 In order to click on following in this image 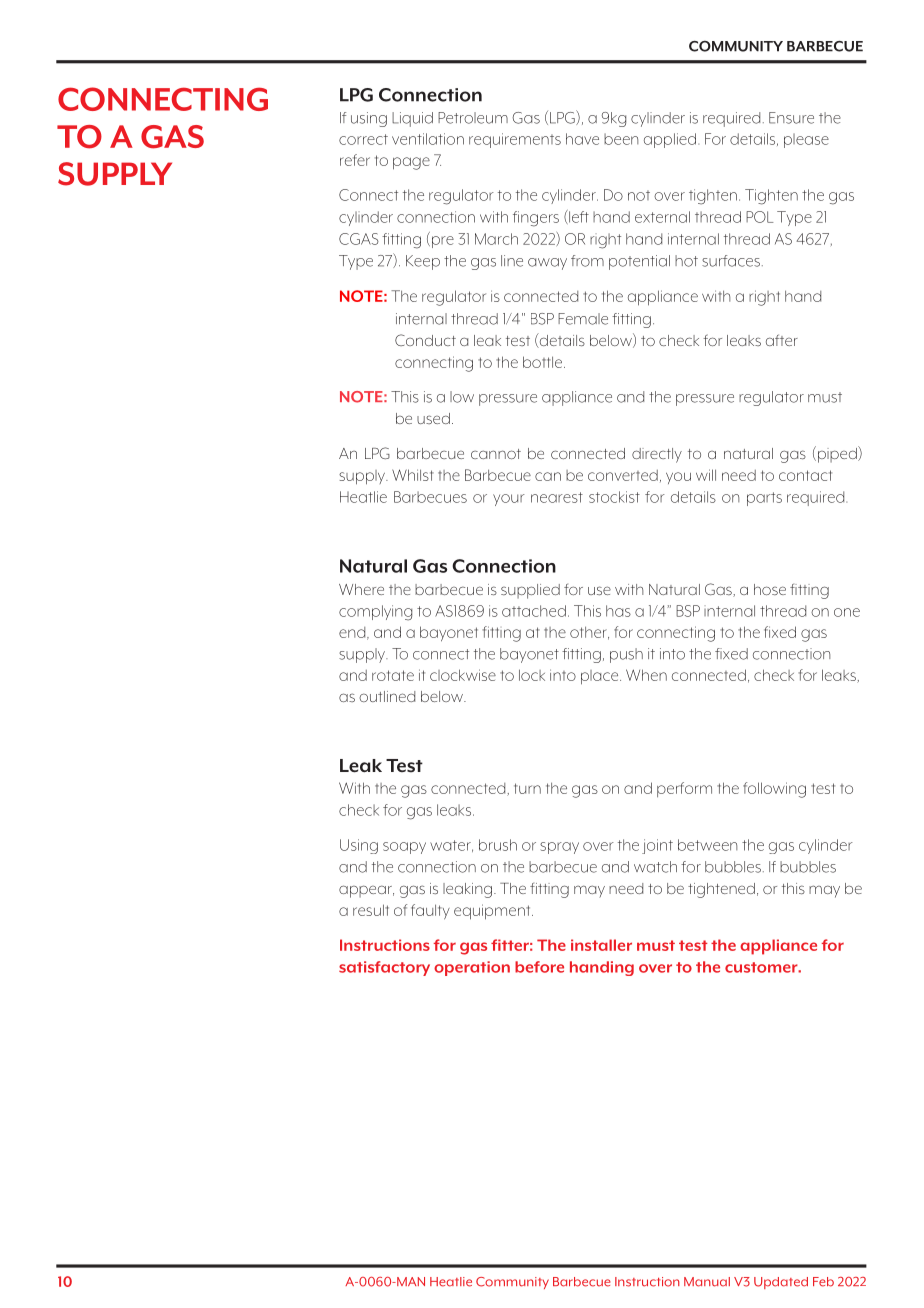, I will do `click(774, 790)`.
